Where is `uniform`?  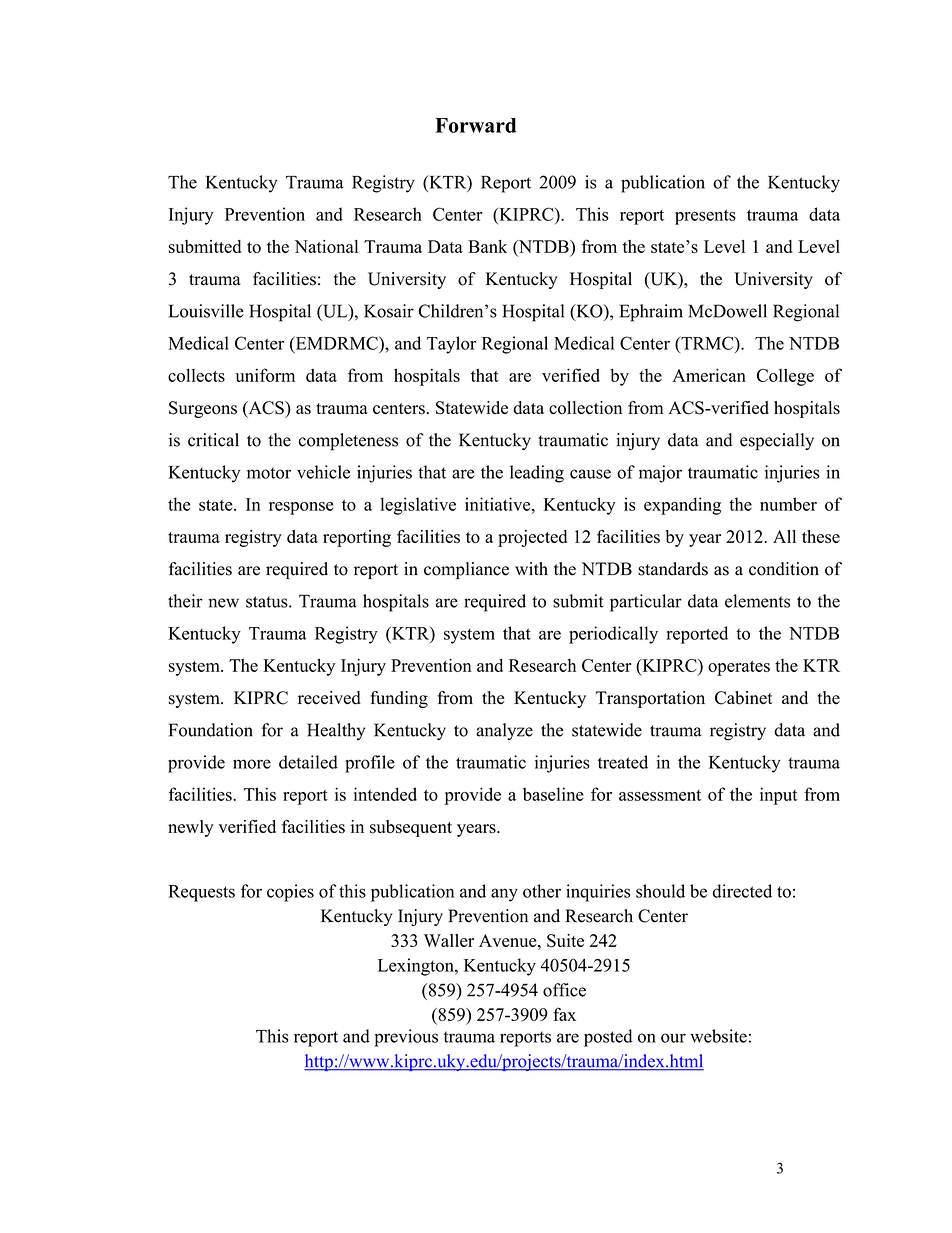 uniform is located at coordinates (265, 375).
